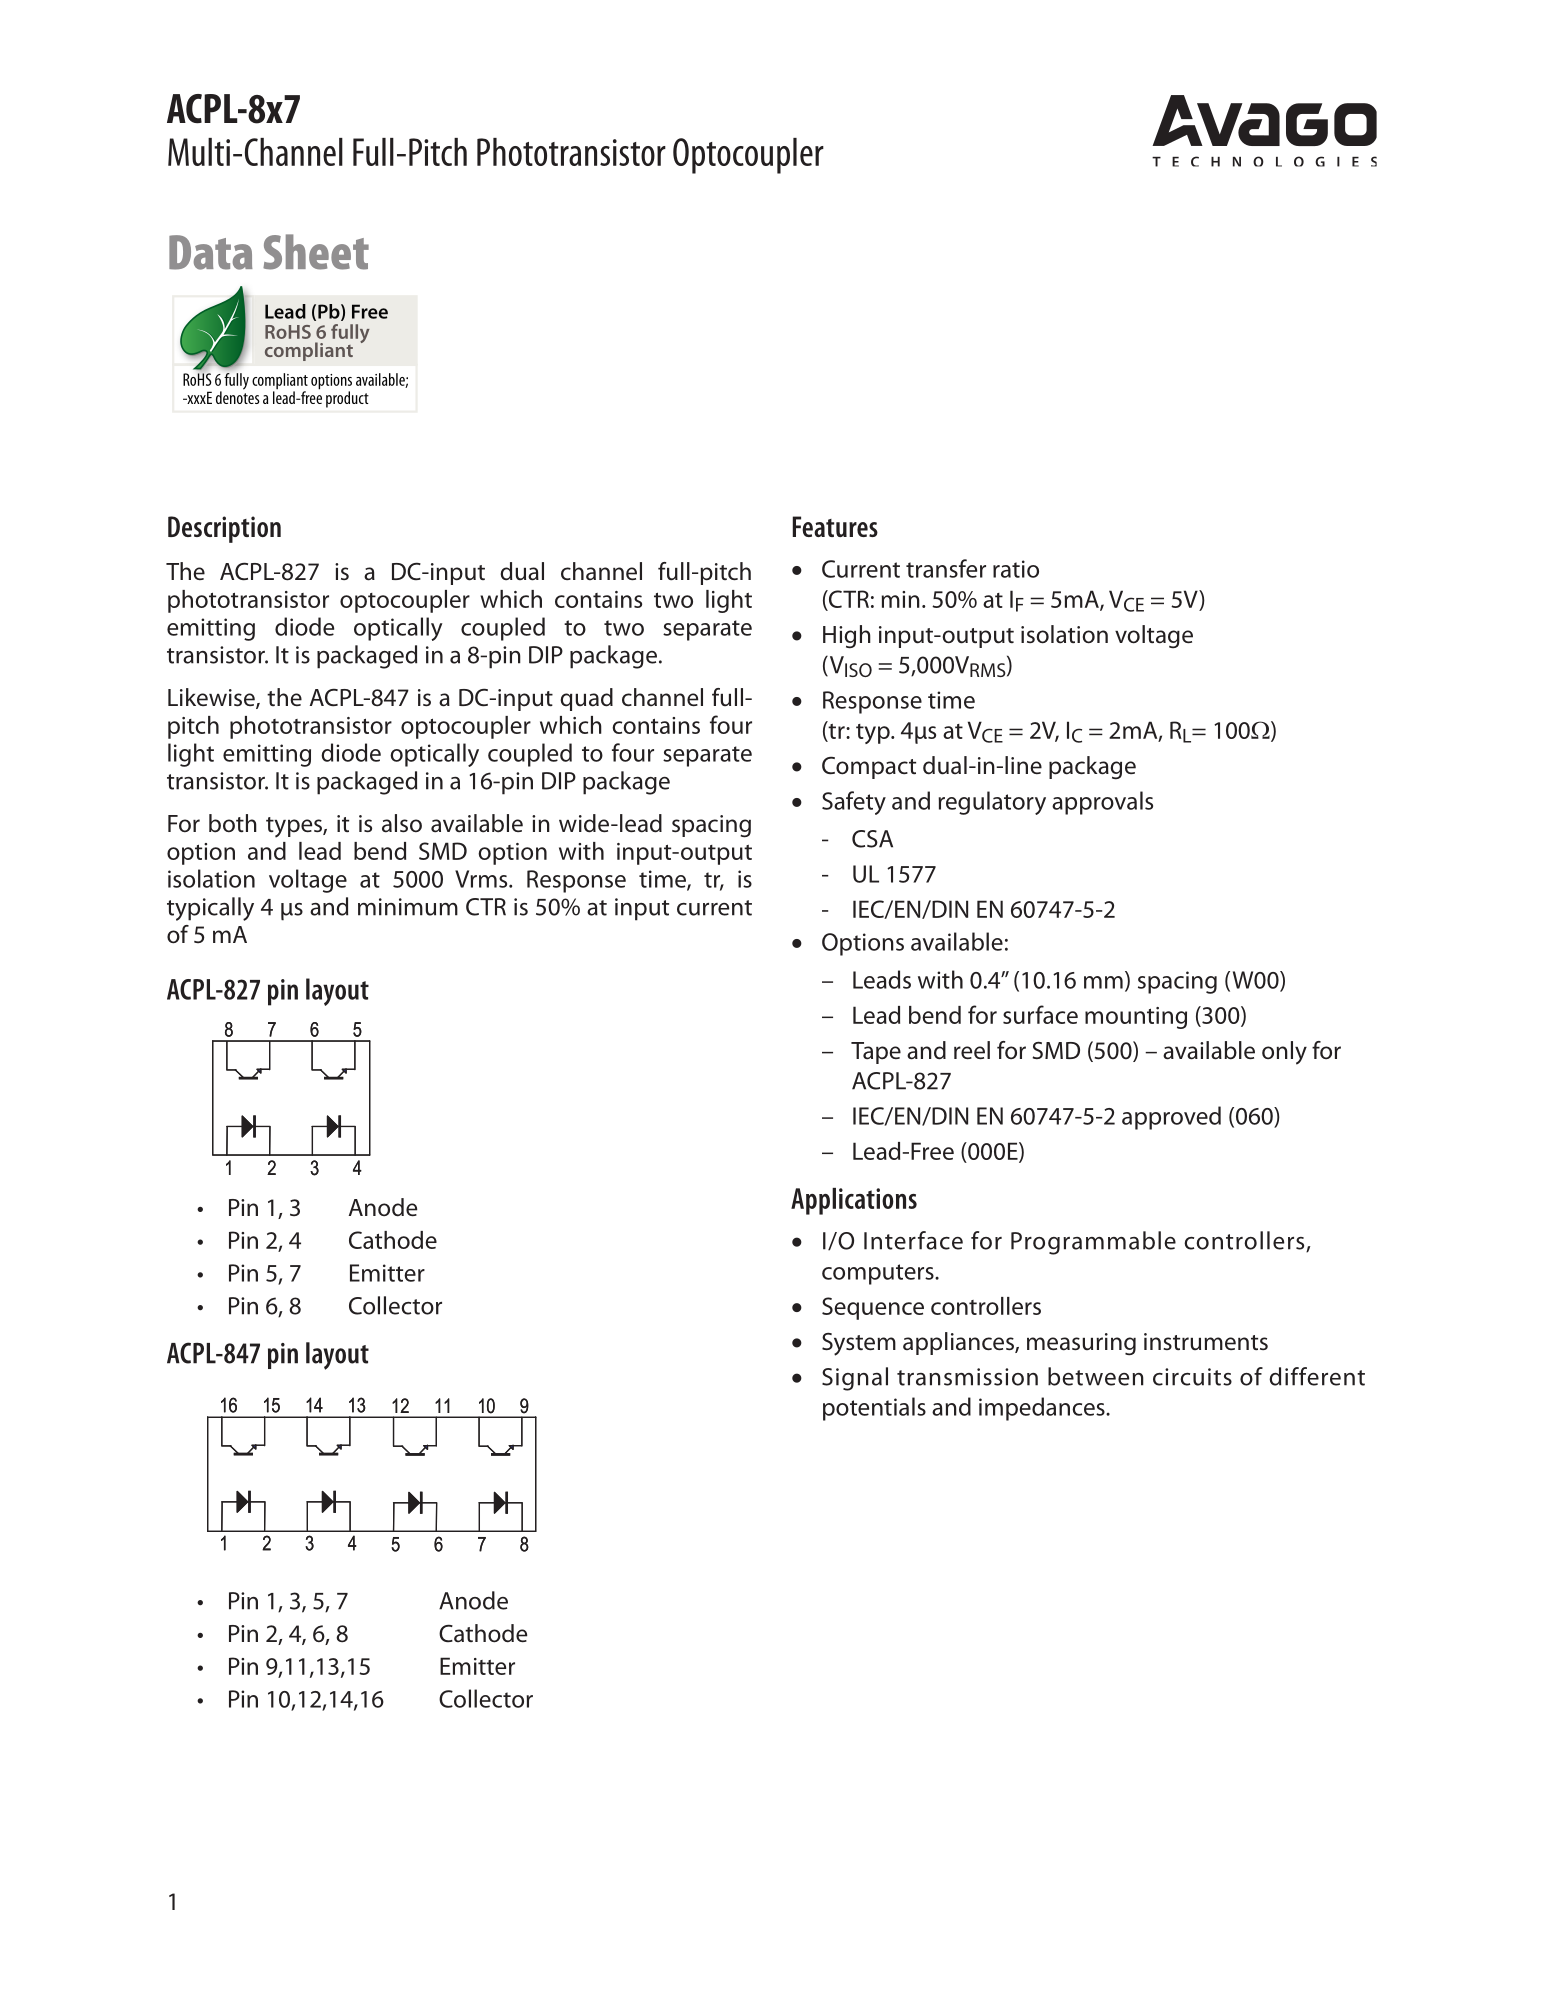 Image resolution: width=1543 pixels, height=1997 pixels. What do you see at coordinates (876, 1053) in the screenshot?
I see `Tape` at bounding box center [876, 1053].
